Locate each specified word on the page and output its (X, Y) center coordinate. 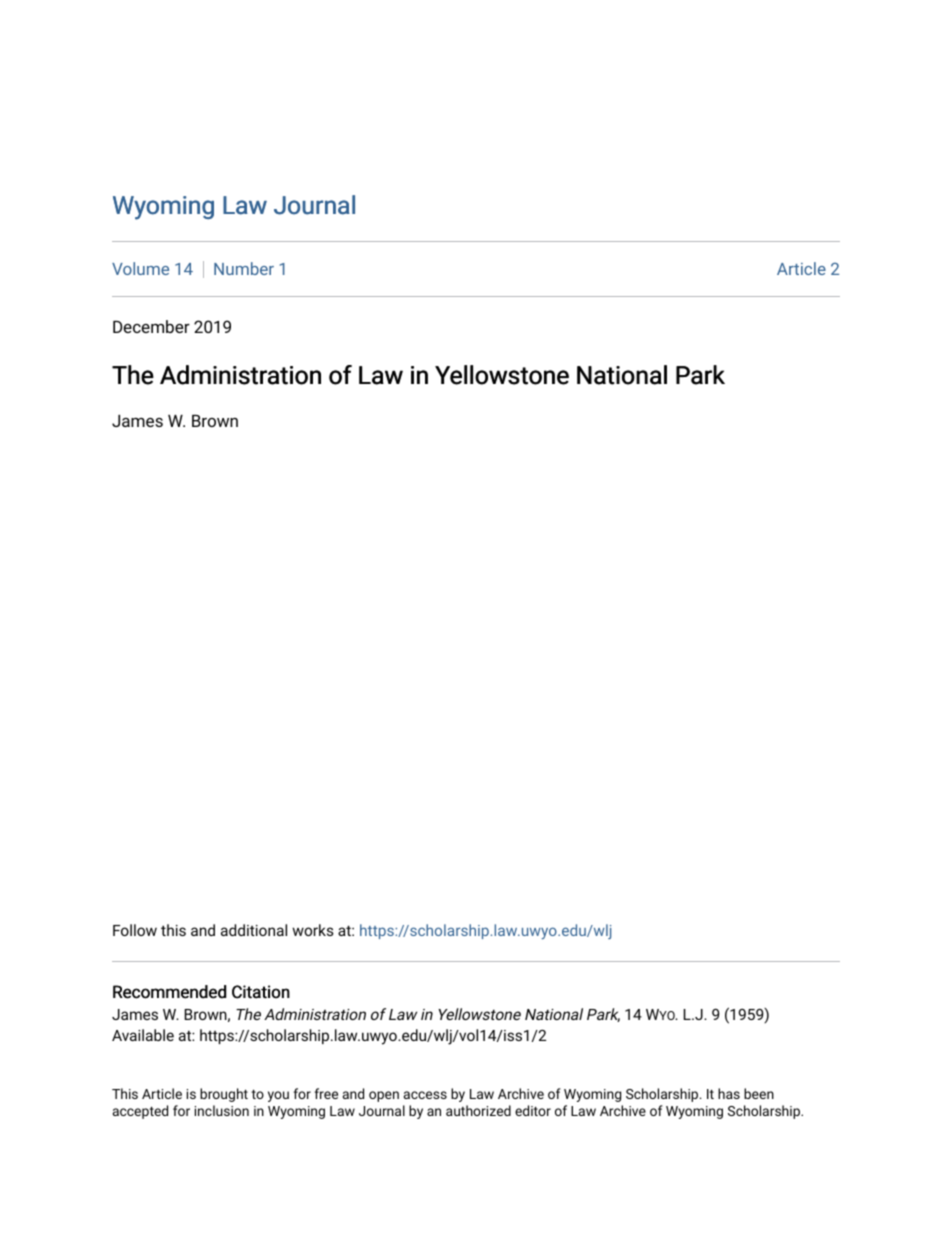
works (313, 930)
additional (254, 930)
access (425, 1095)
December (151, 326)
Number (244, 268)
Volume (140, 268)
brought (224, 1095)
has (729, 1093)
